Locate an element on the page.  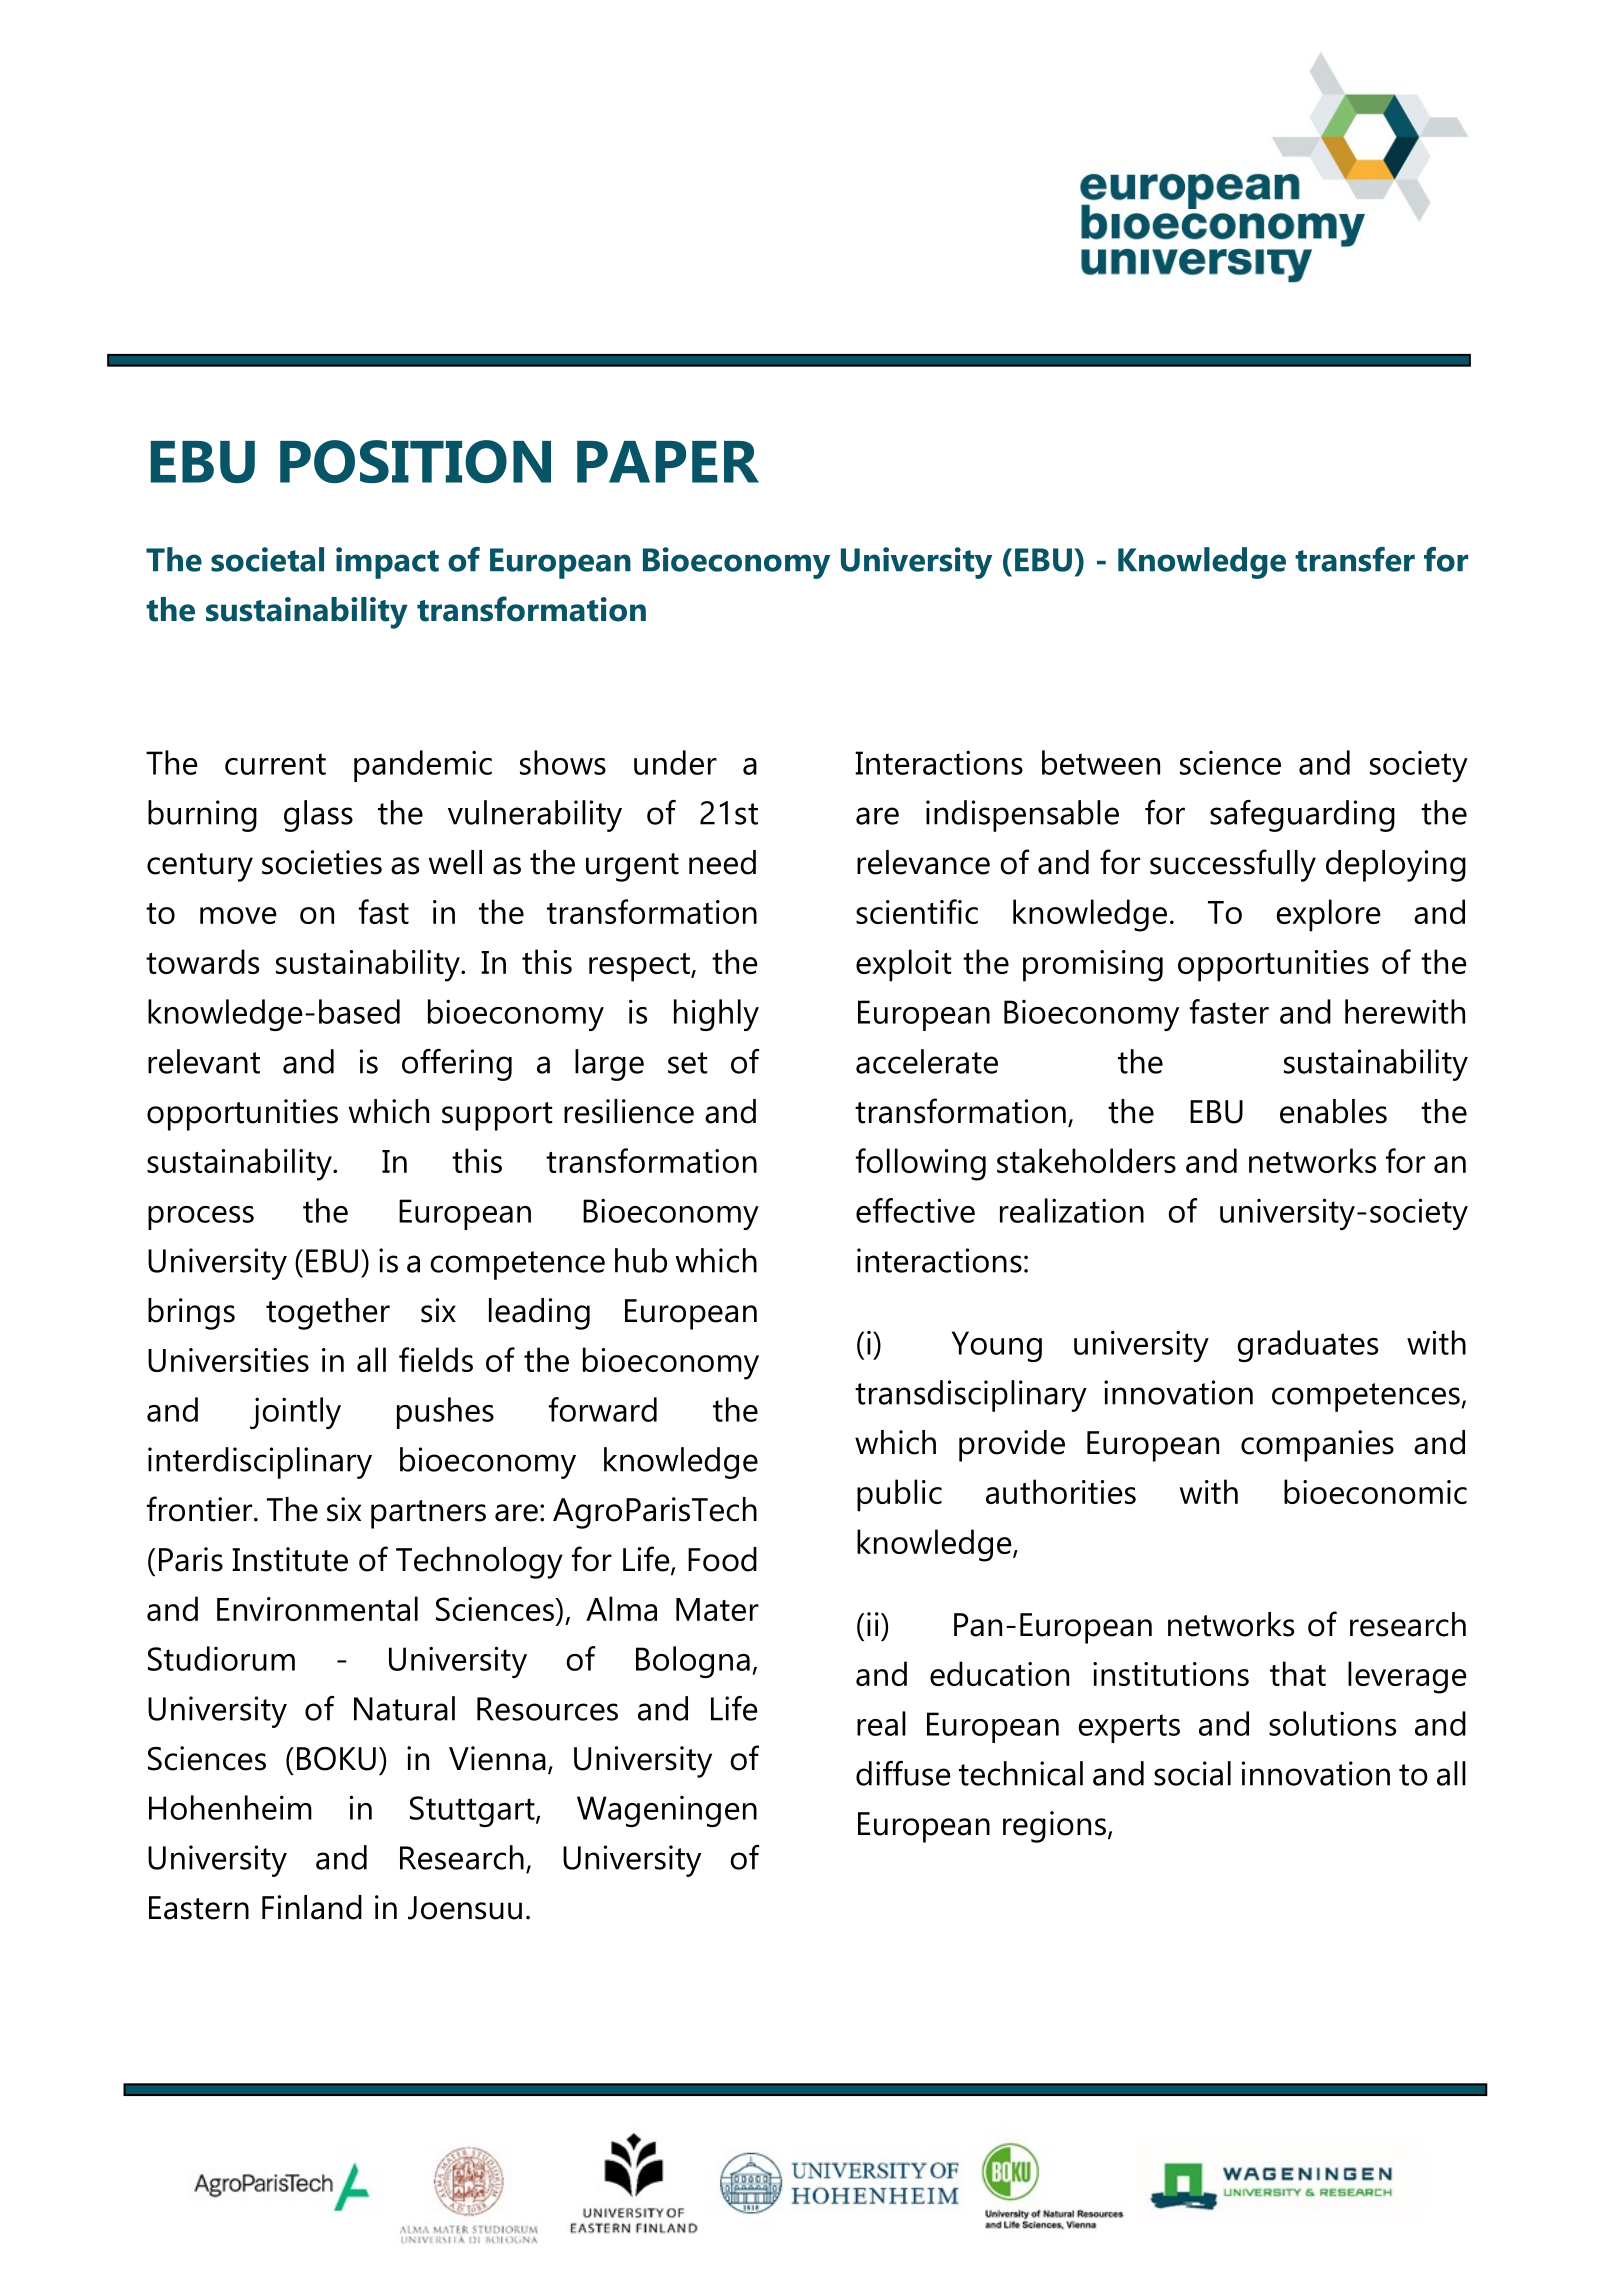
effective is located at coordinates (915, 1210).
